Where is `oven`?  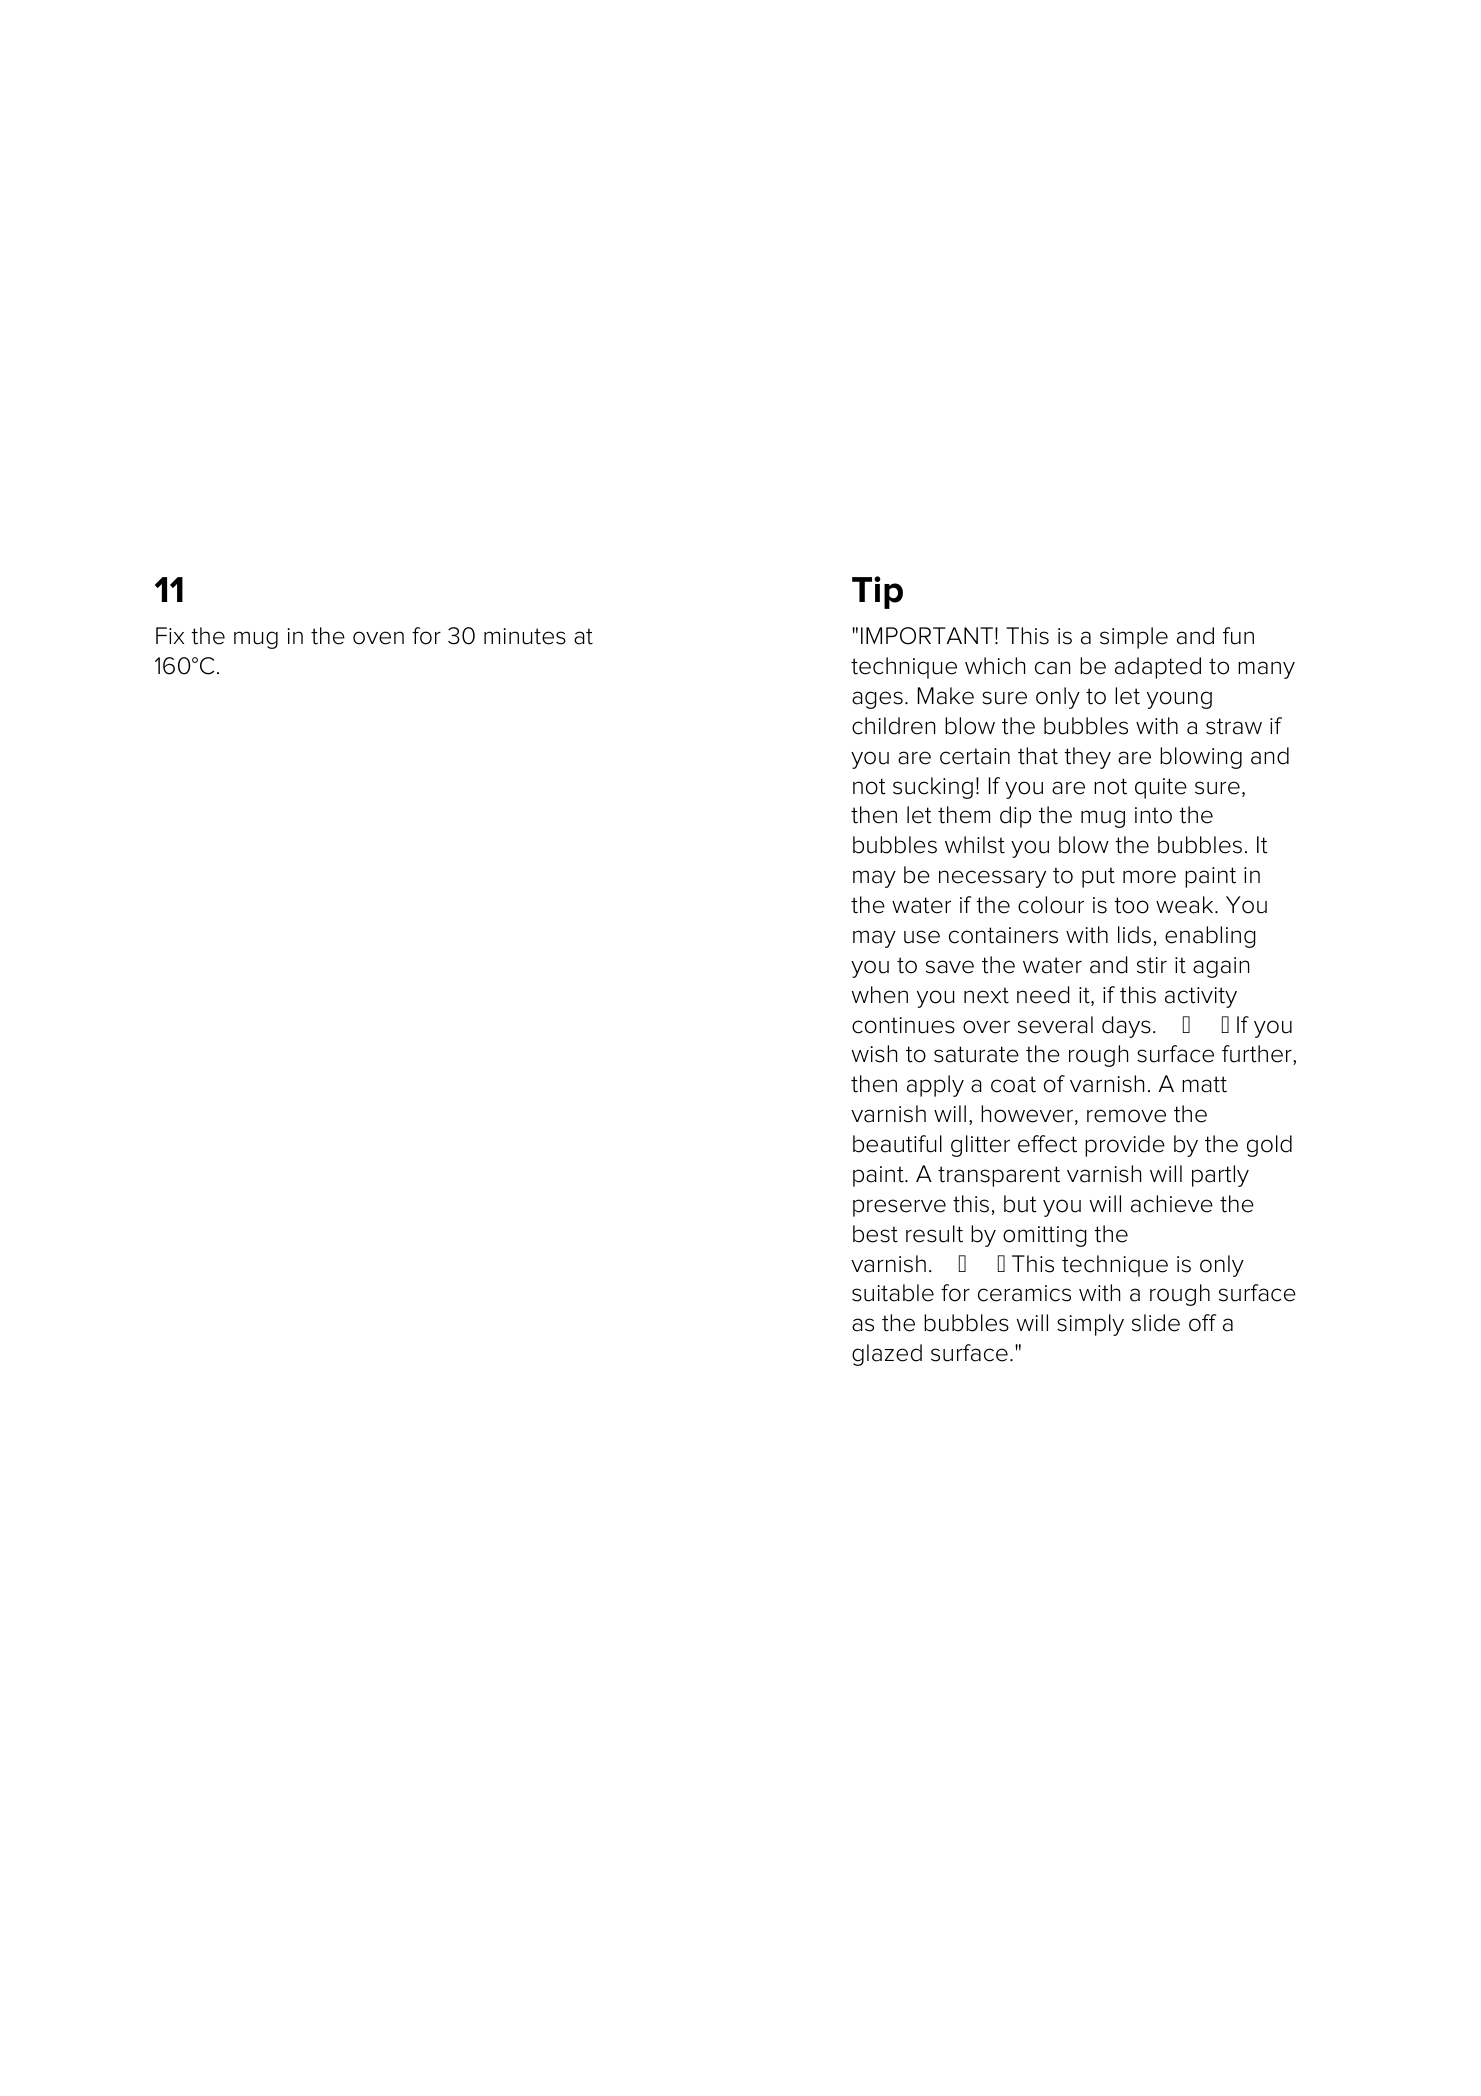
oven is located at coordinates (378, 638).
